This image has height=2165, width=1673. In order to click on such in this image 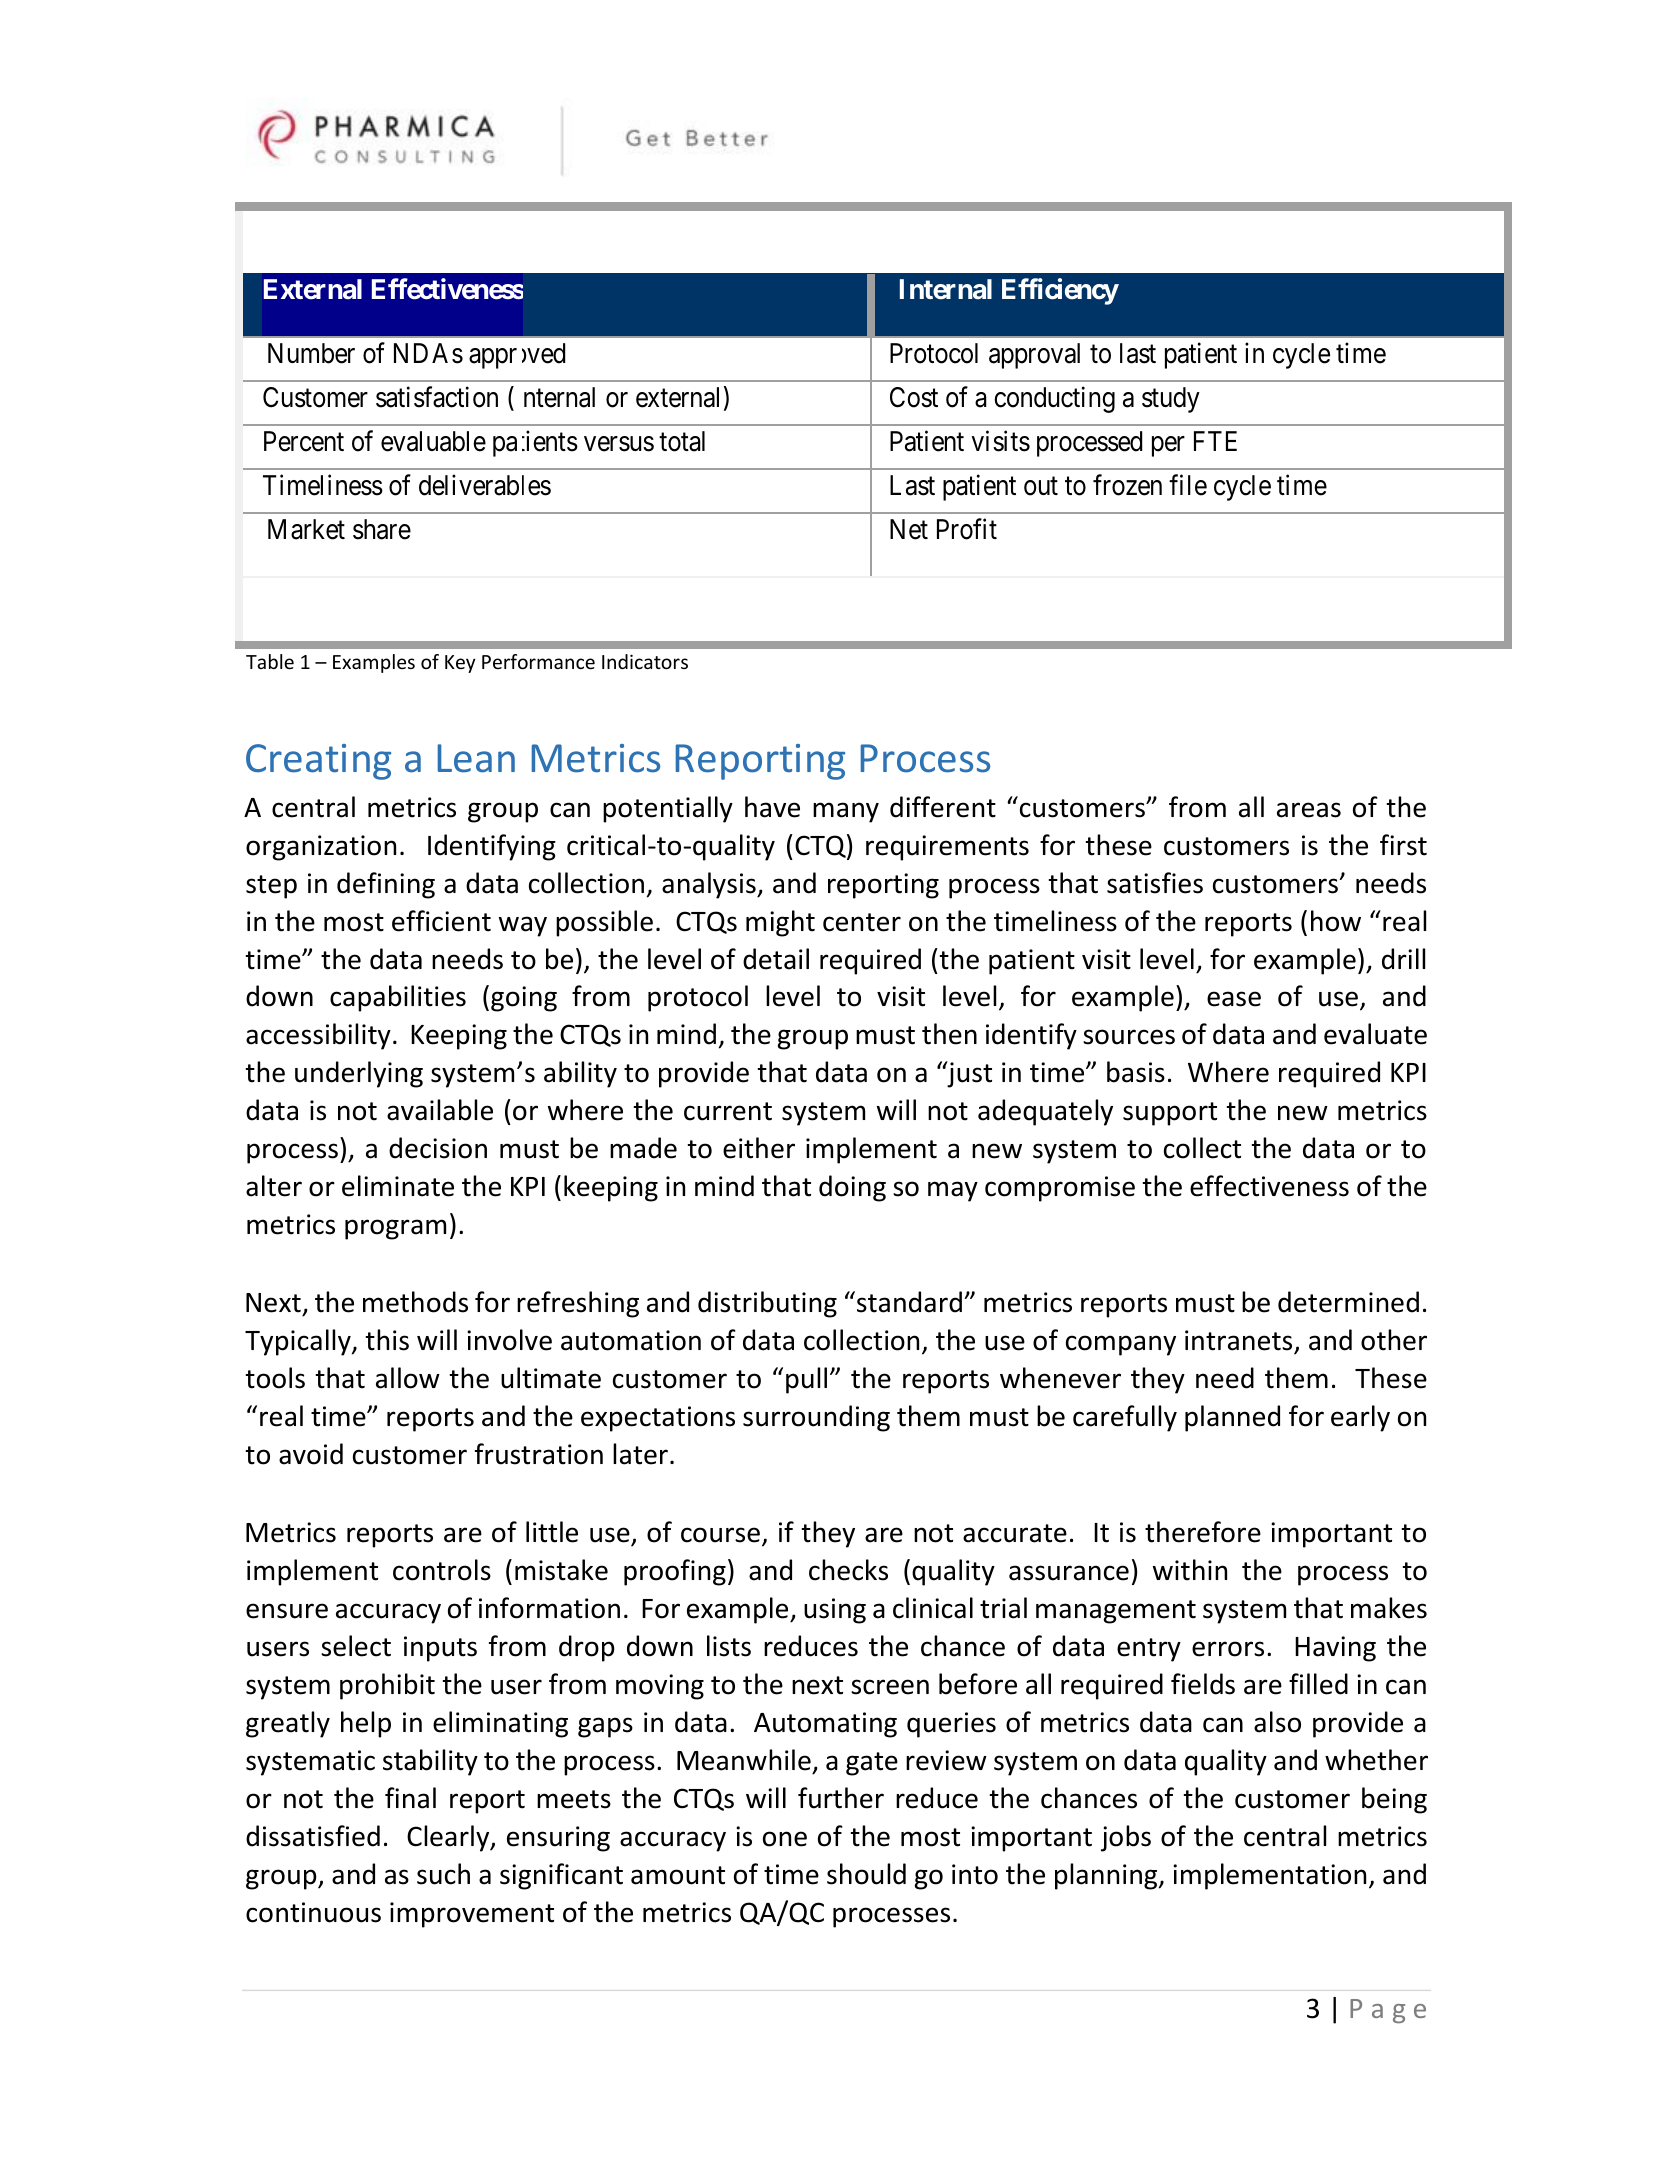, I will do `click(443, 1874)`.
